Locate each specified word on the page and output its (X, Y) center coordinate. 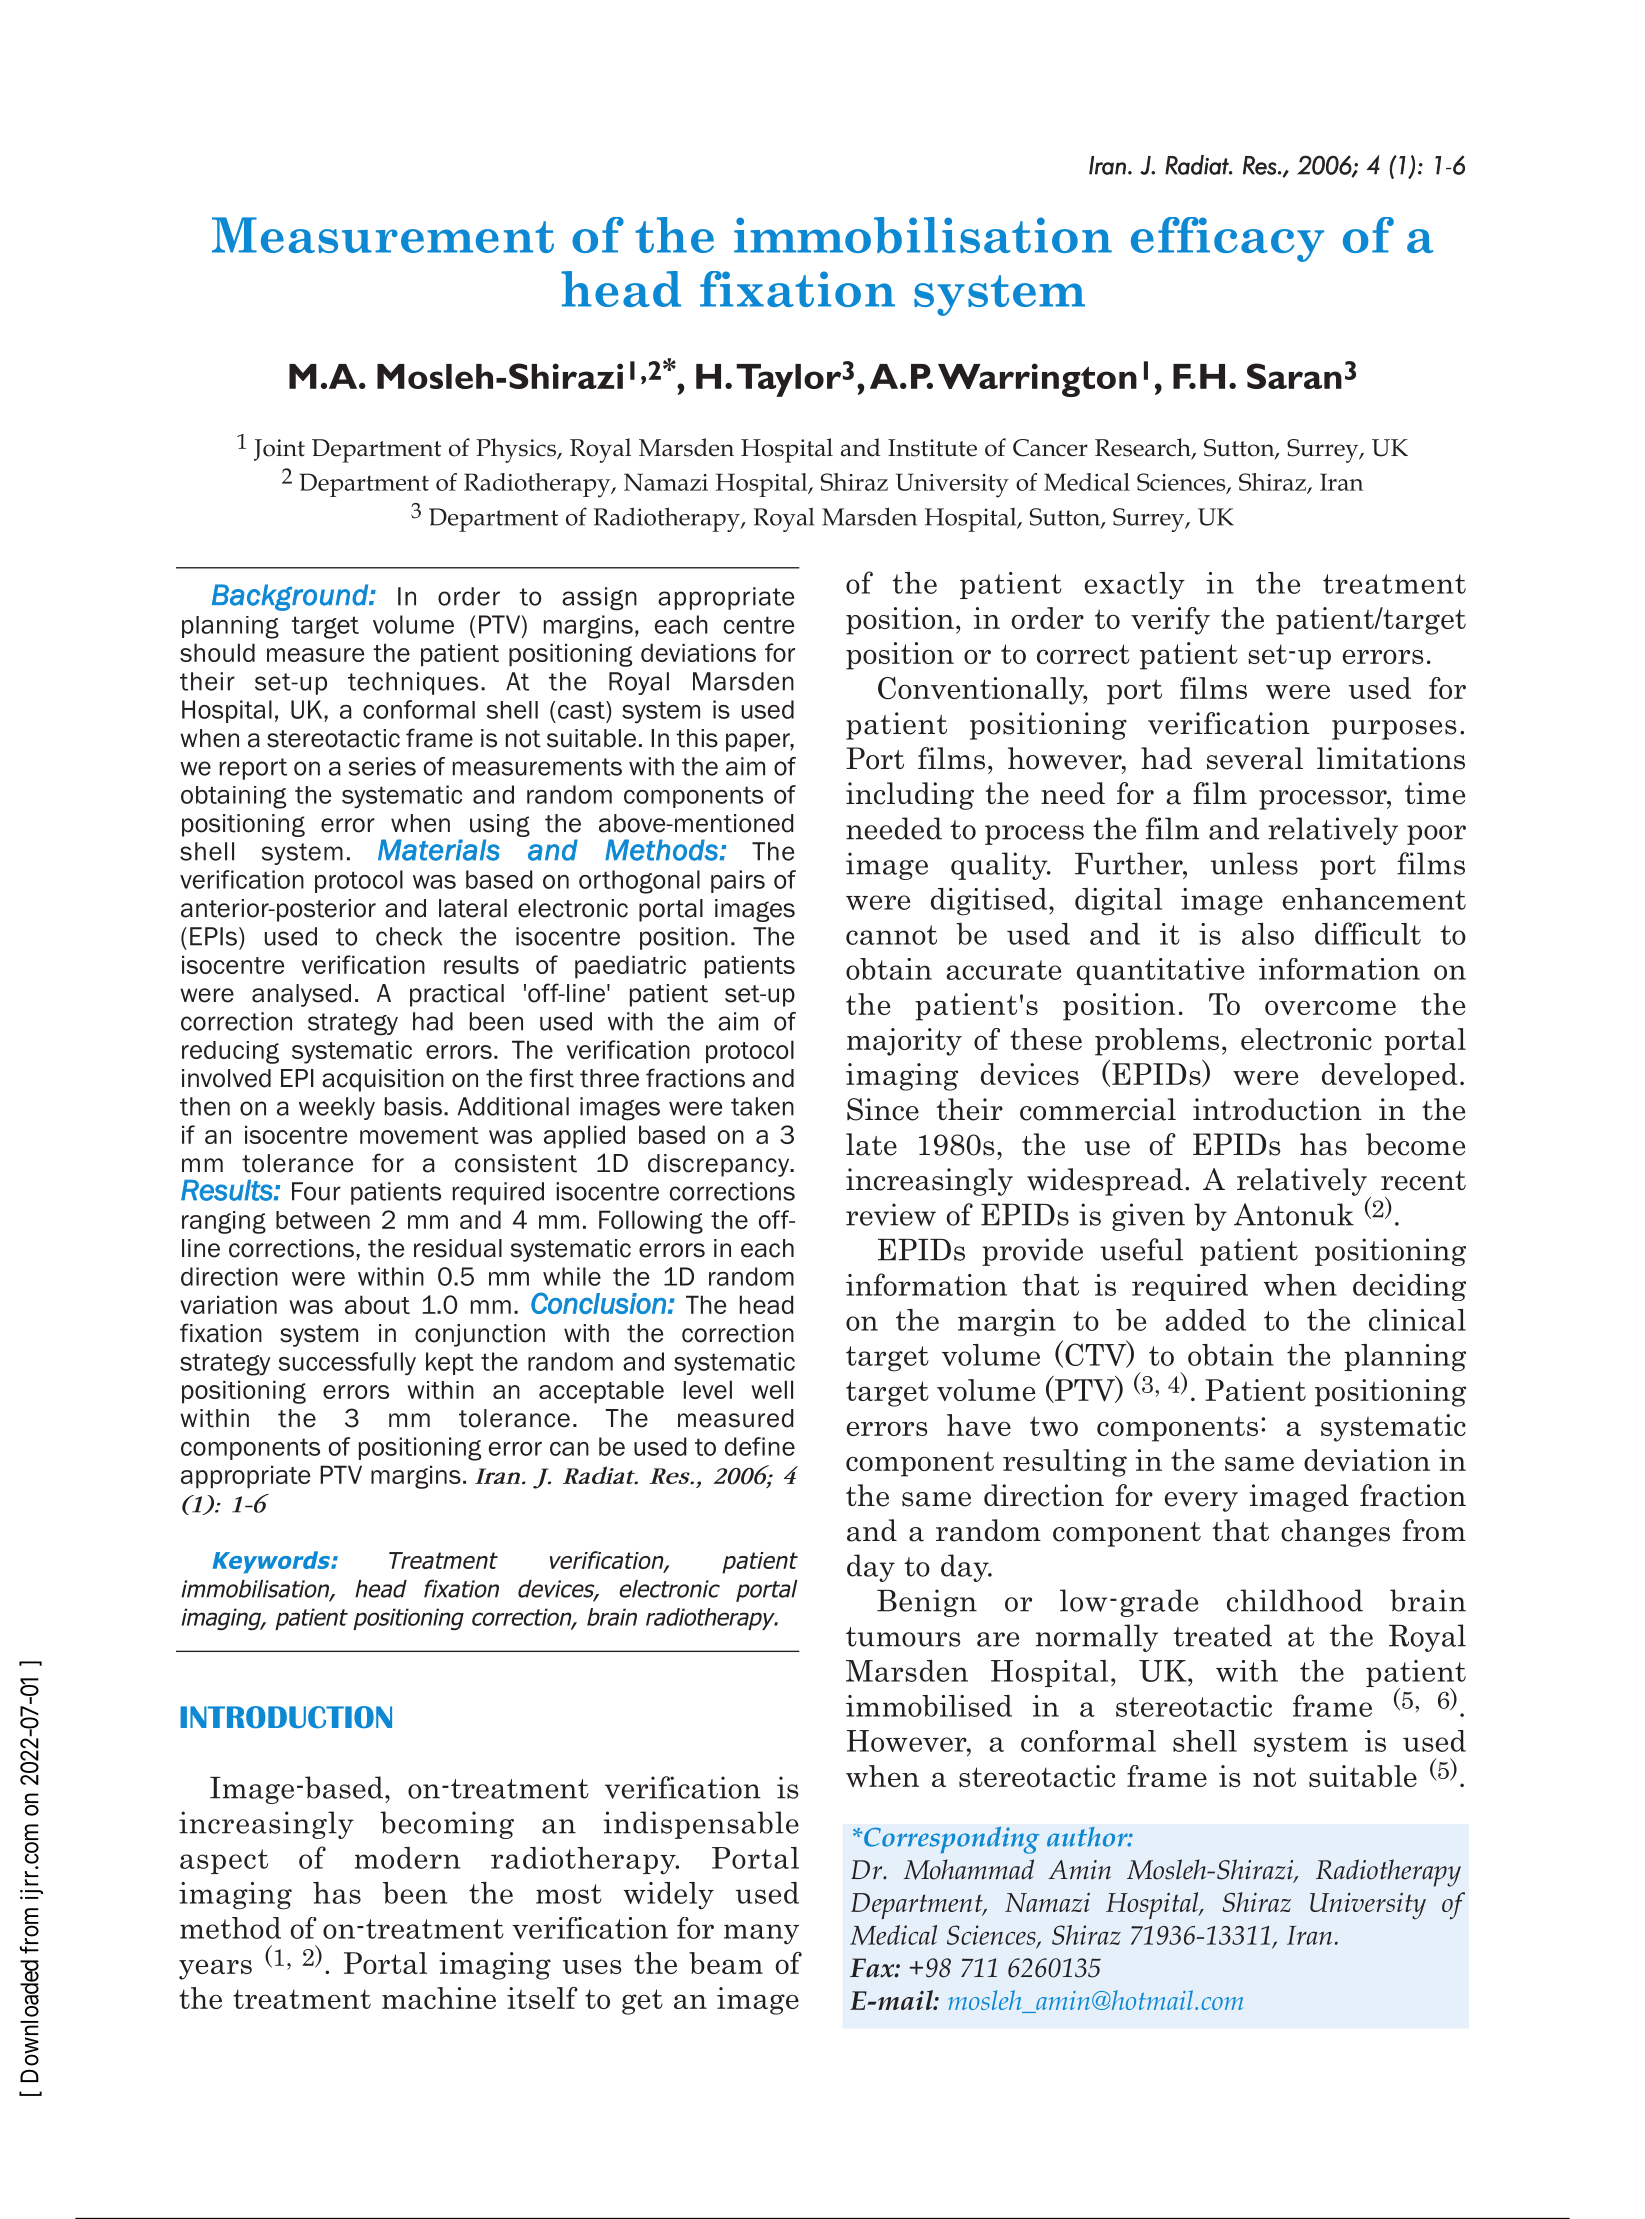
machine (439, 1998)
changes (1335, 1533)
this (697, 738)
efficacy (1227, 239)
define (760, 1446)
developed (1390, 1077)
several (1255, 758)
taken (762, 1106)
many (761, 1934)
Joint (279, 450)
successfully (347, 1364)
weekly (337, 1108)
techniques (413, 683)
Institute (932, 448)
